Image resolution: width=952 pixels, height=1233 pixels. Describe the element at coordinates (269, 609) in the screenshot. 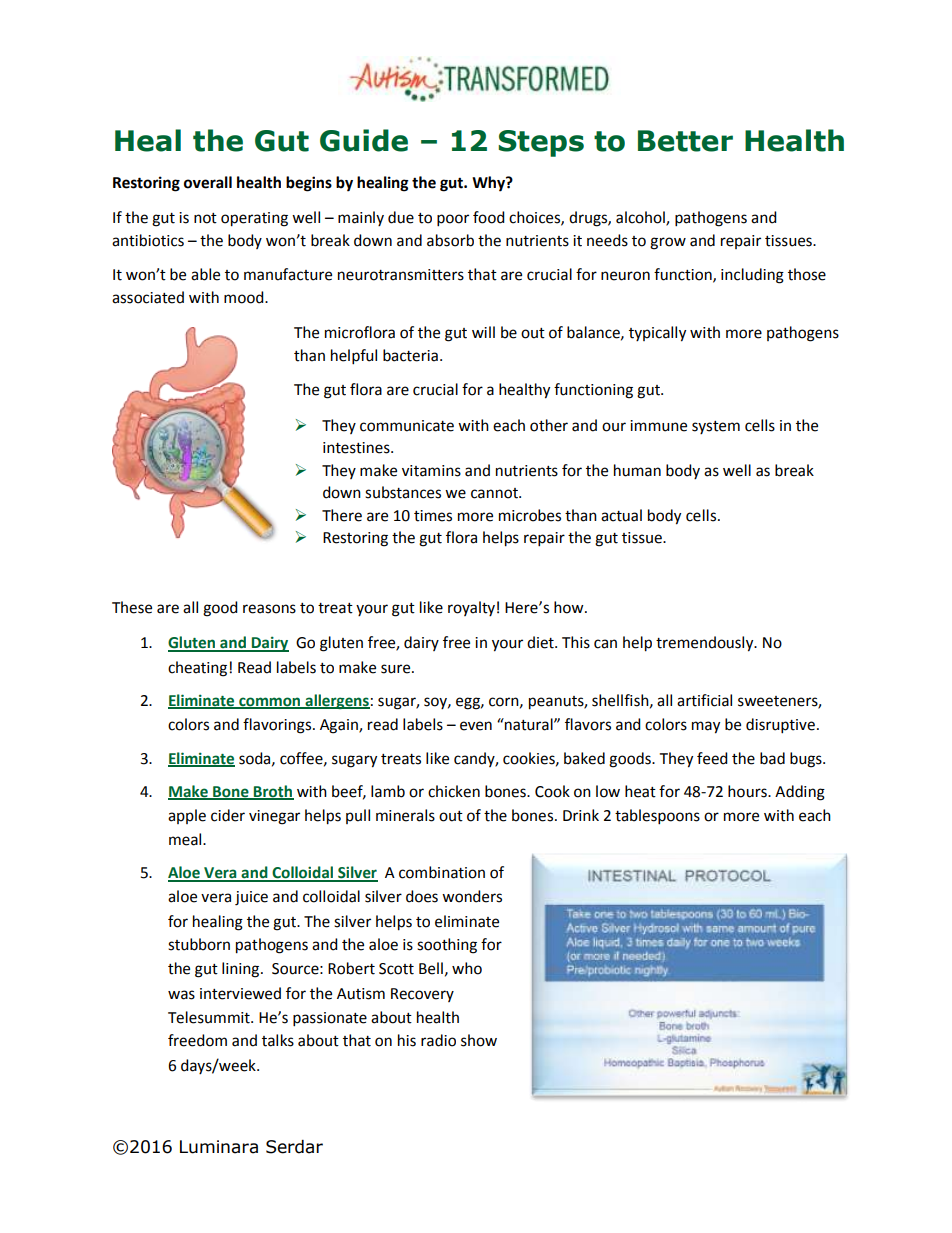

I see `reasons` at that location.
